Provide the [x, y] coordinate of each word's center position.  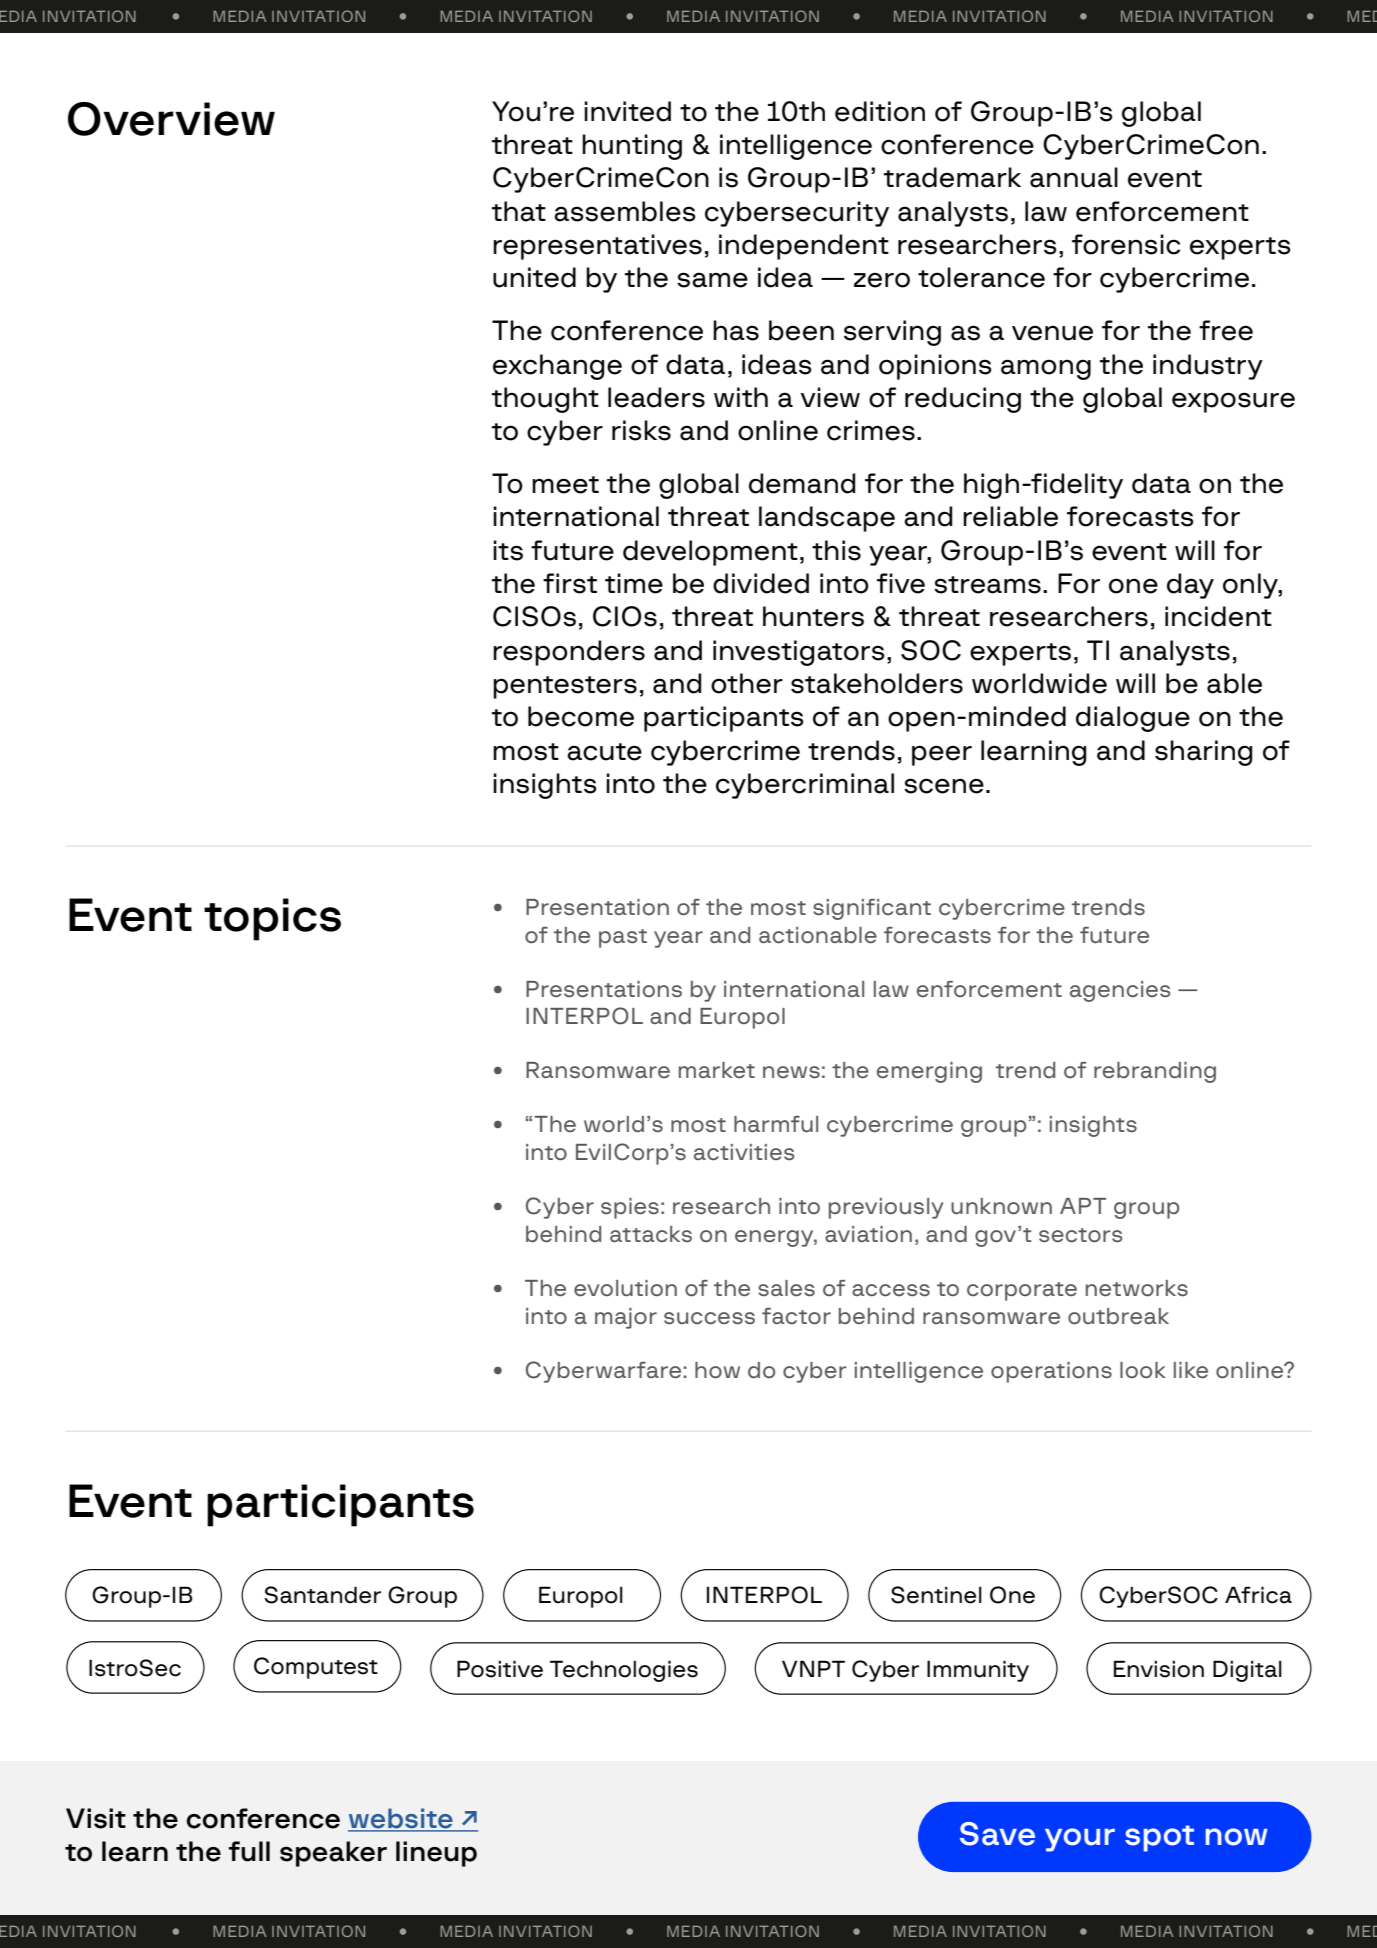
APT [1083, 1206]
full [249, 1851]
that [519, 211]
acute [604, 752]
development [710, 553]
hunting [632, 147]
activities [744, 1152]
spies [630, 1208]
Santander [322, 1595]
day [1190, 586]
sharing [1204, 753]
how [717, 1370]
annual [1074, 177]
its [508, 550]
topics [272, 919]
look [1143, 1370]
